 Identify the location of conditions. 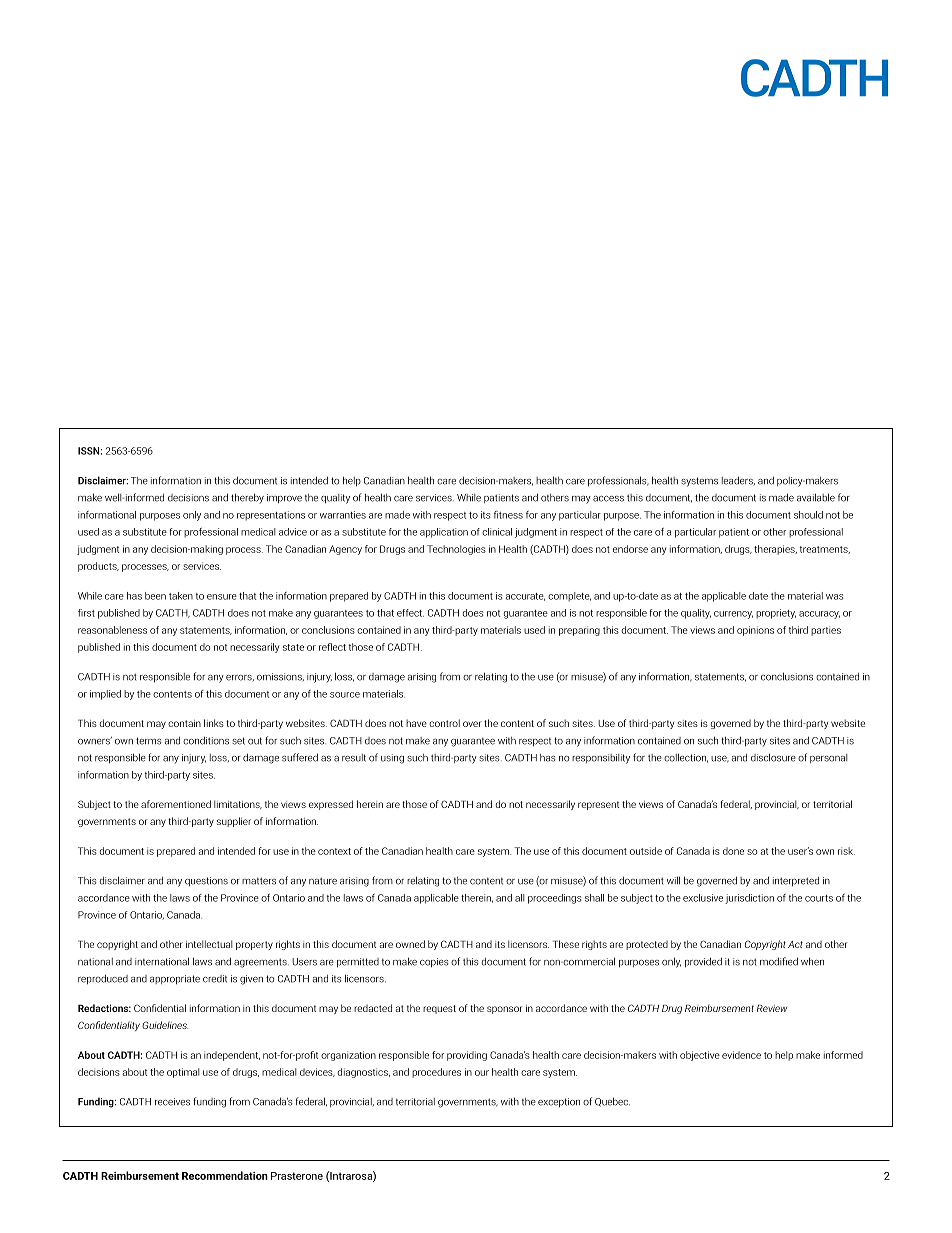
(206, 740).
